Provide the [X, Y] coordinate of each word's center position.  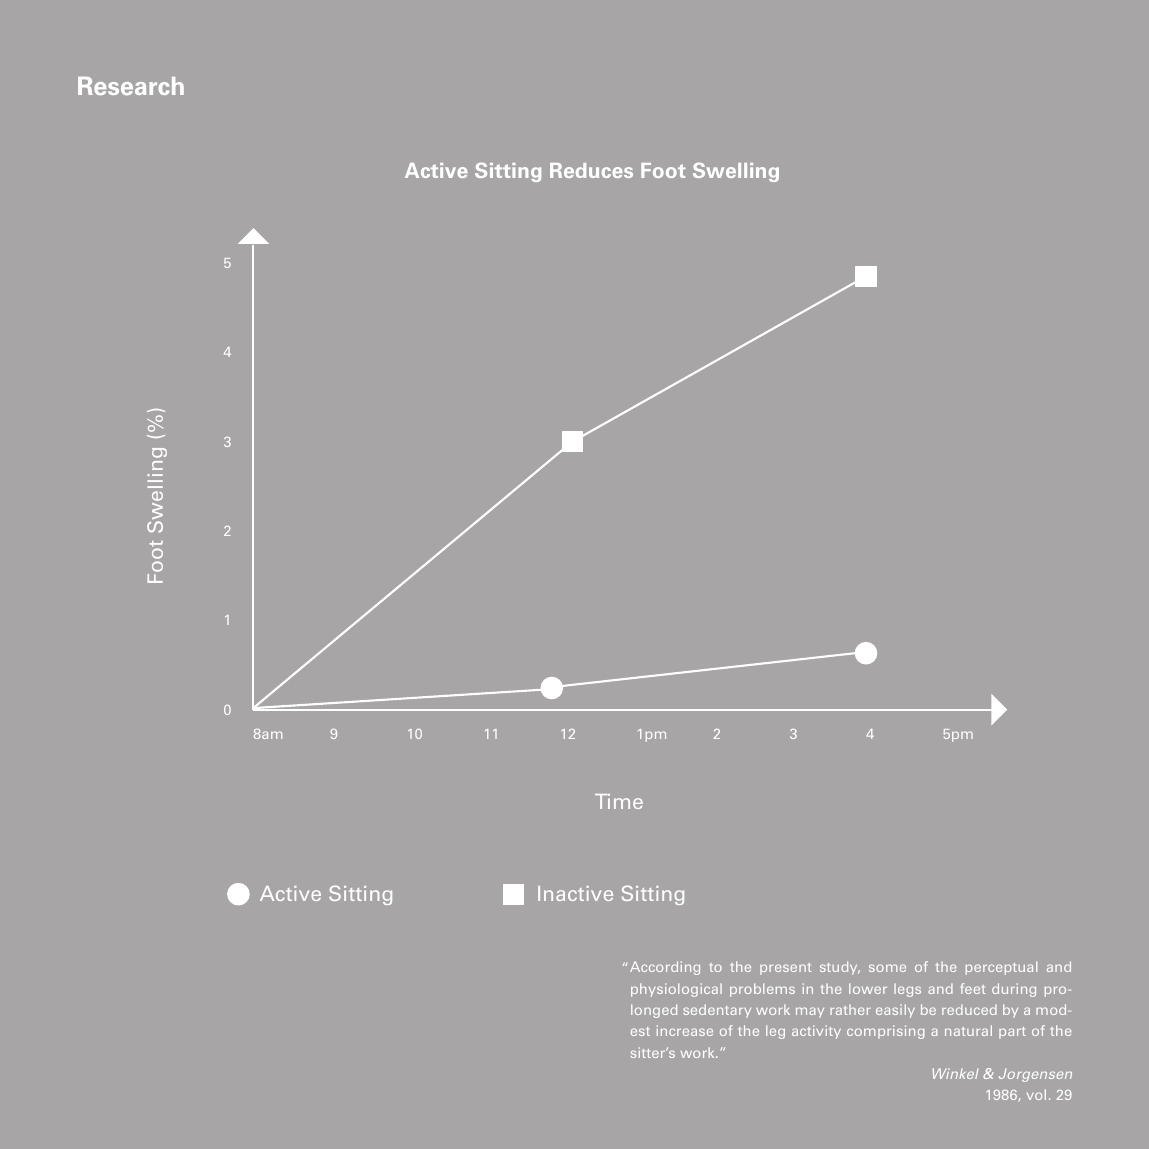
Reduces [591, 170]
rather [850, 1010]
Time [619, 801]
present [785, 969]
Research [131, 86]
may [810, 1012]
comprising [885, 1032]
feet [973, 988]
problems [762, 990]
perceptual [1001, 968]
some [887, 968]
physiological [676, 990]
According [665, 968]
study [840, 968]
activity [816, 1032]
